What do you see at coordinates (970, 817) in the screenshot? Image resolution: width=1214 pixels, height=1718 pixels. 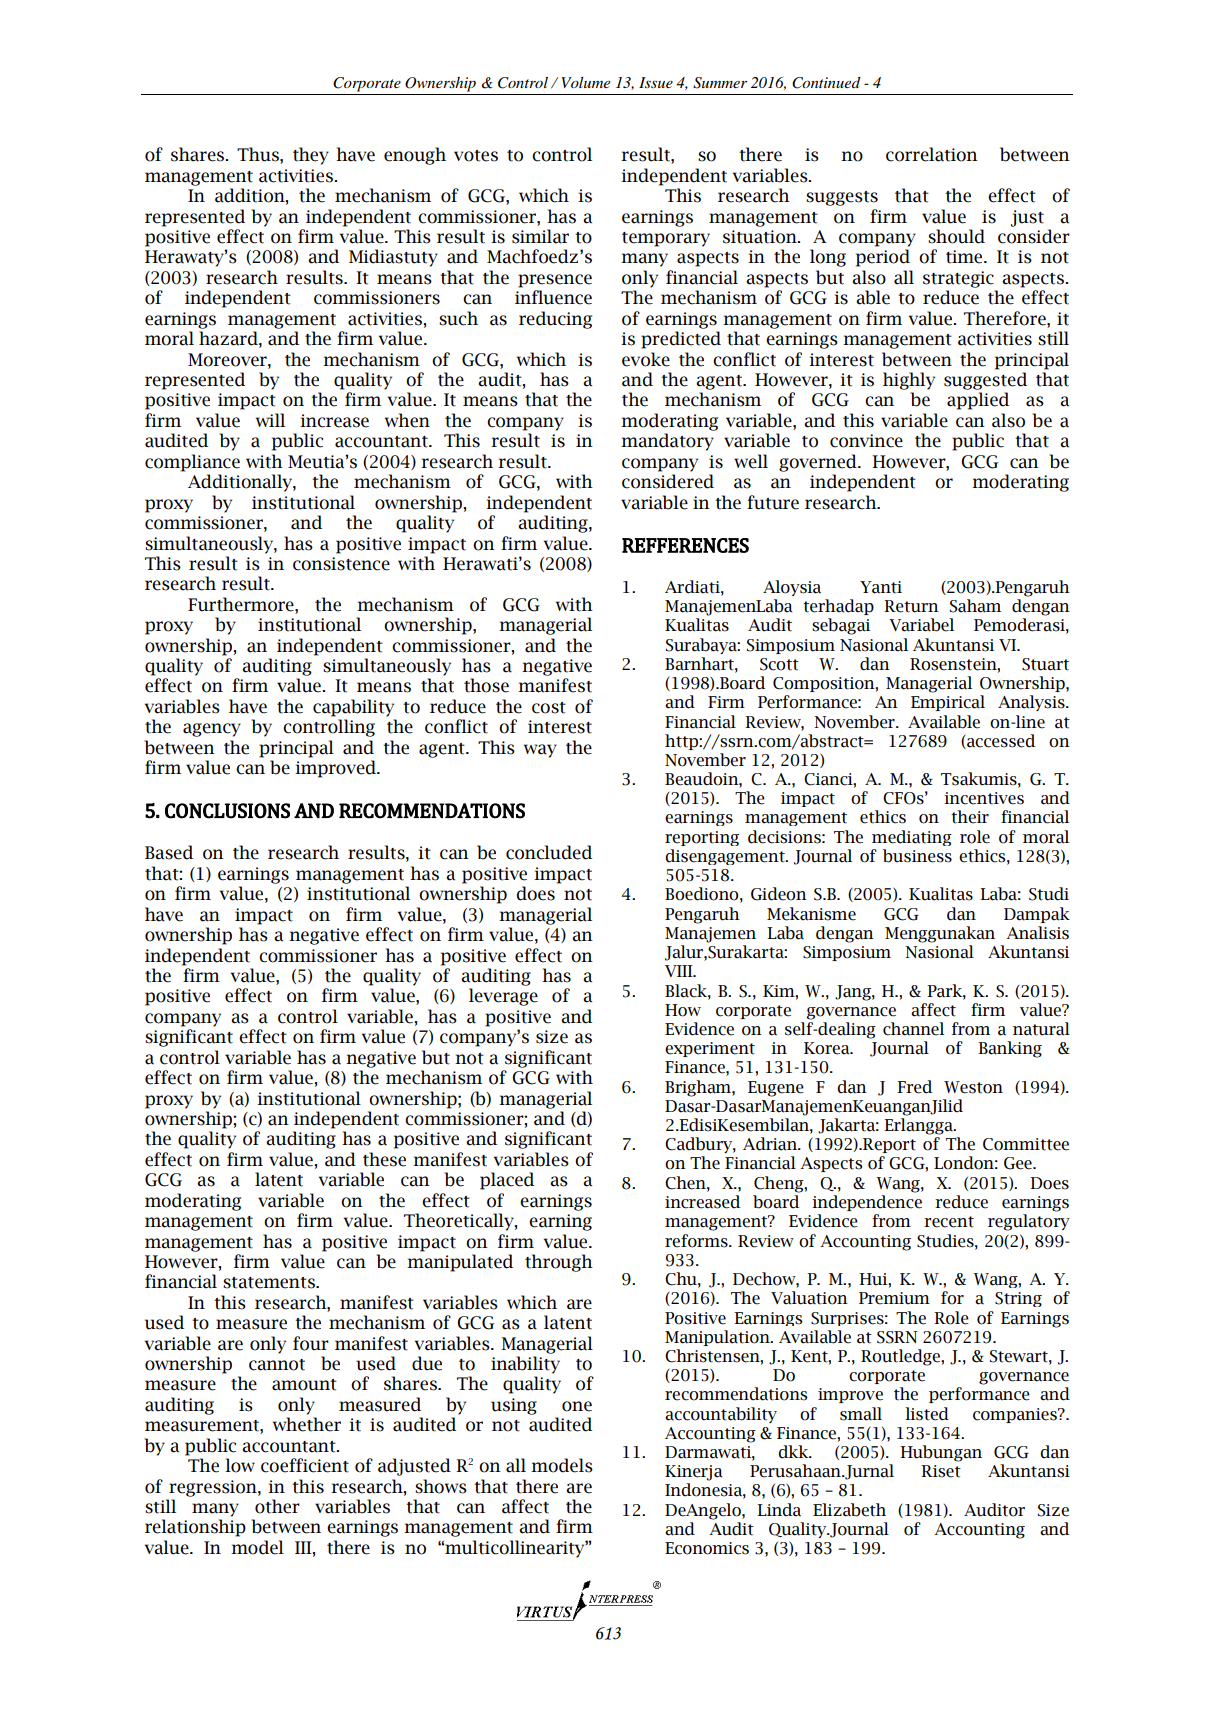 I see `their` at bounding box center [970, 817].
